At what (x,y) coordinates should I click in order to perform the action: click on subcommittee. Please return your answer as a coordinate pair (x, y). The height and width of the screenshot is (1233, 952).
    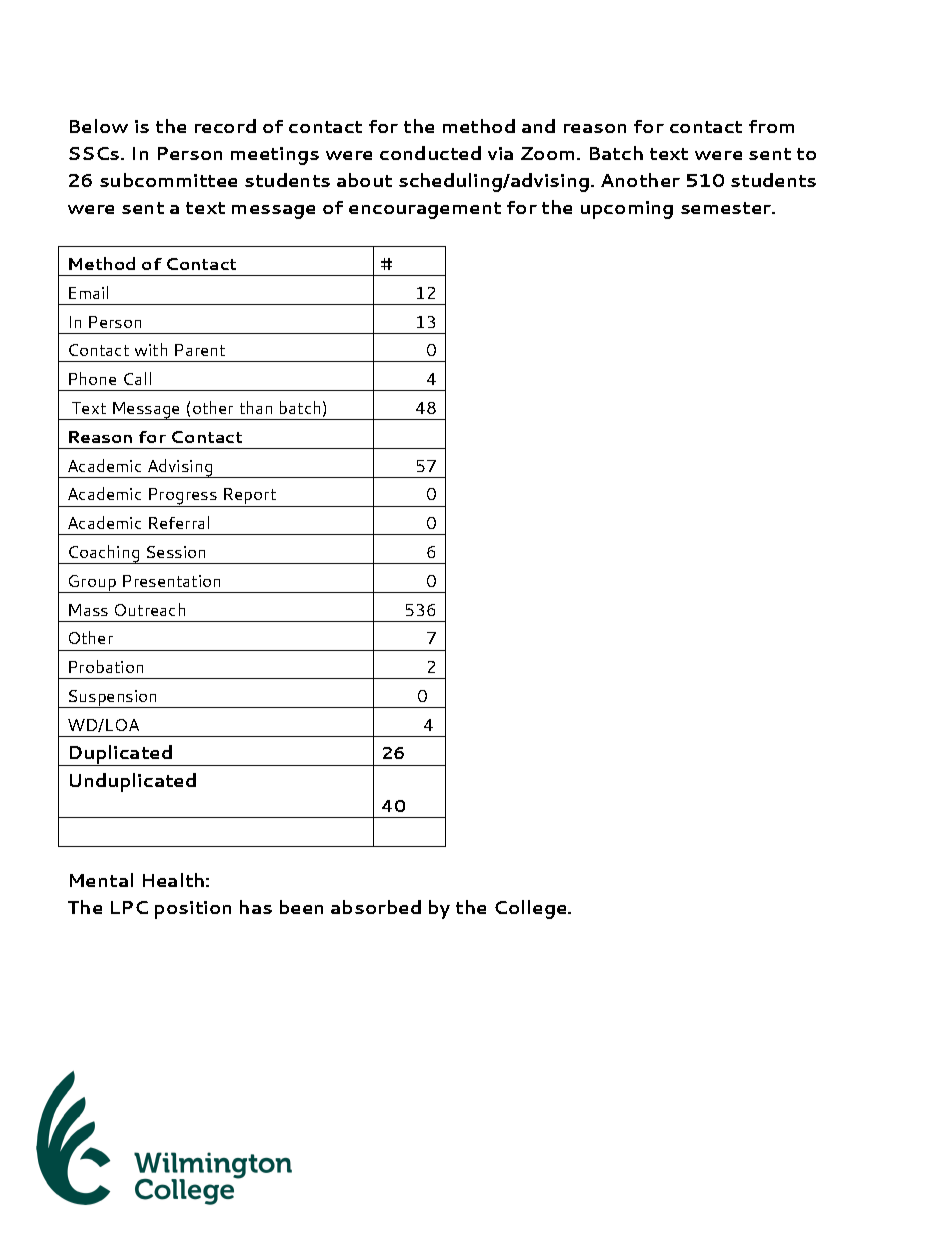
    Looking at the image, I should click on (168, 180).
